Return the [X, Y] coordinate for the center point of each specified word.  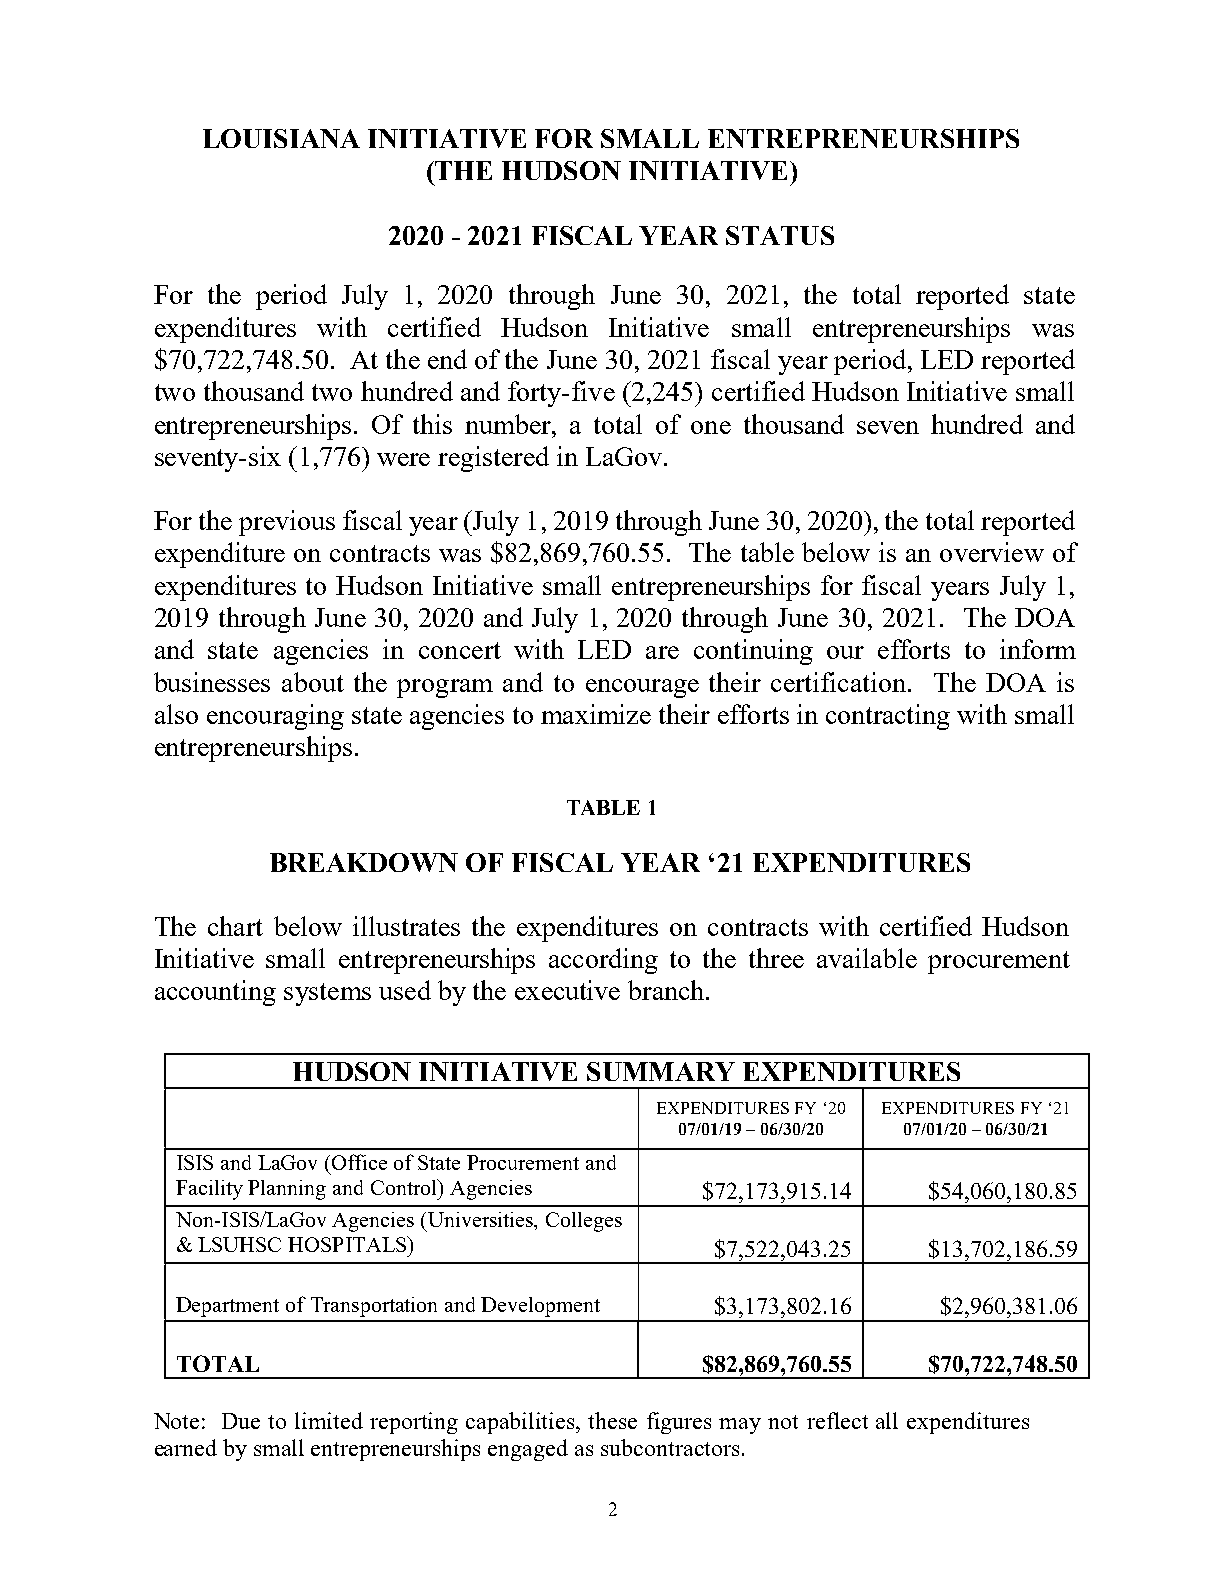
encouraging [275, 717]
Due [241, 1421]
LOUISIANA [281, 138]
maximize [596, 714]
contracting [888, 717]
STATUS [780, 235]
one [711, 427]
